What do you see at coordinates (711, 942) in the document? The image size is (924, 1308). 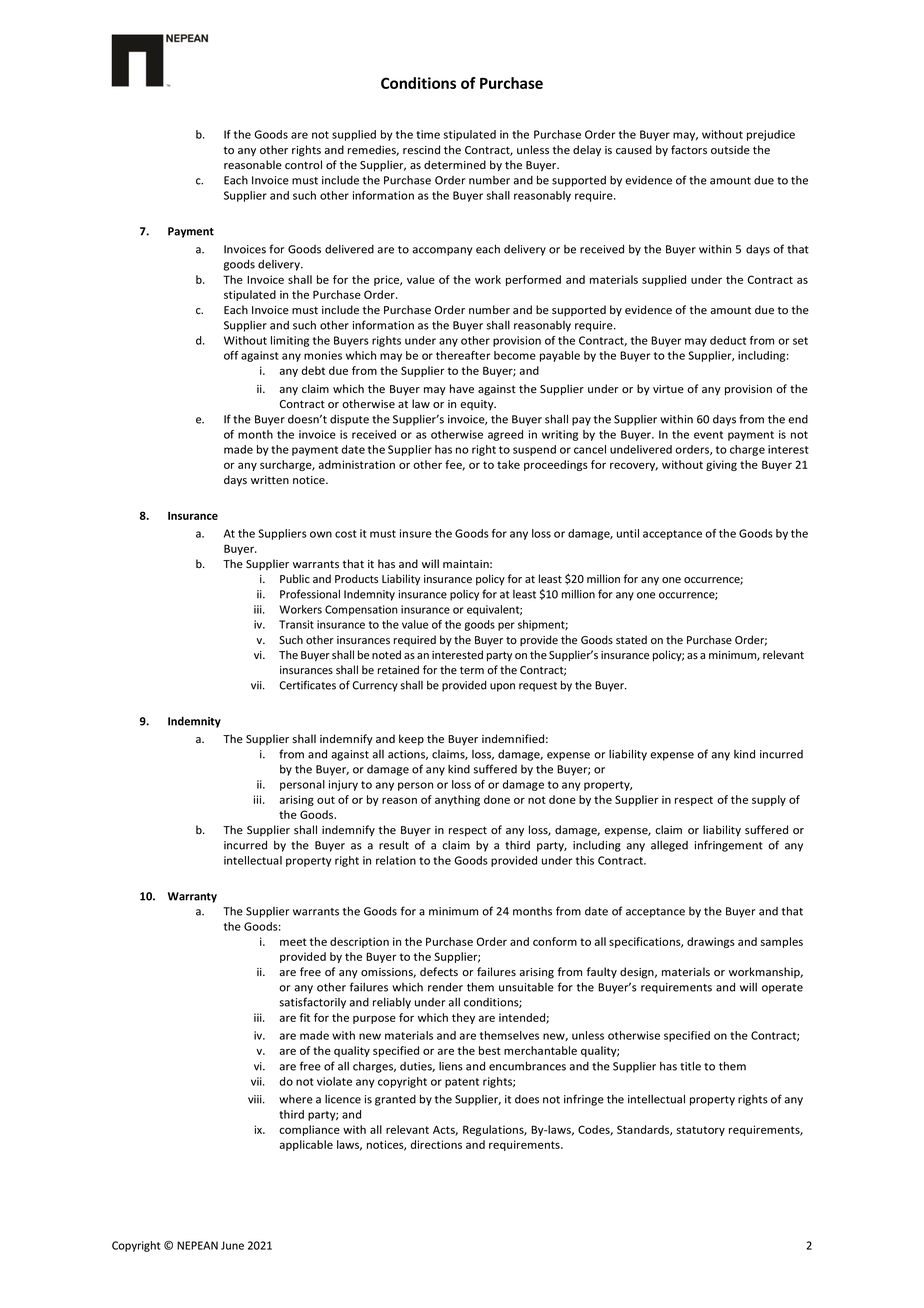 I see `drawings` at bounding box center [711, 942].
